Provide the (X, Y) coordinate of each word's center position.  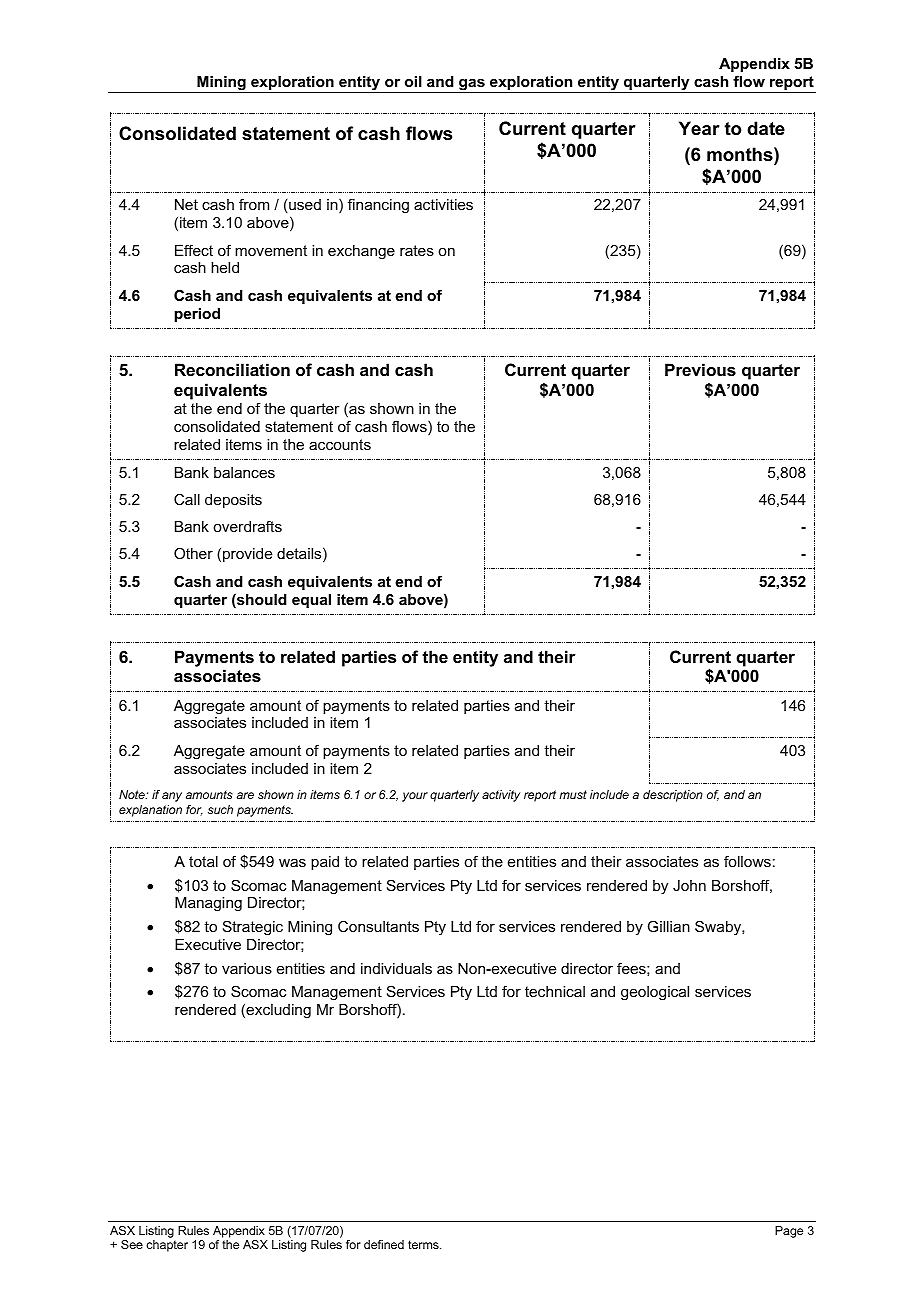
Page (789, 1232)
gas (472, 86)
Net (186, 204)
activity (501, 796)
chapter (167, 1246)
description (673, 796)
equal (311, 601)
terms (424, 1244)
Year (699, 128)
